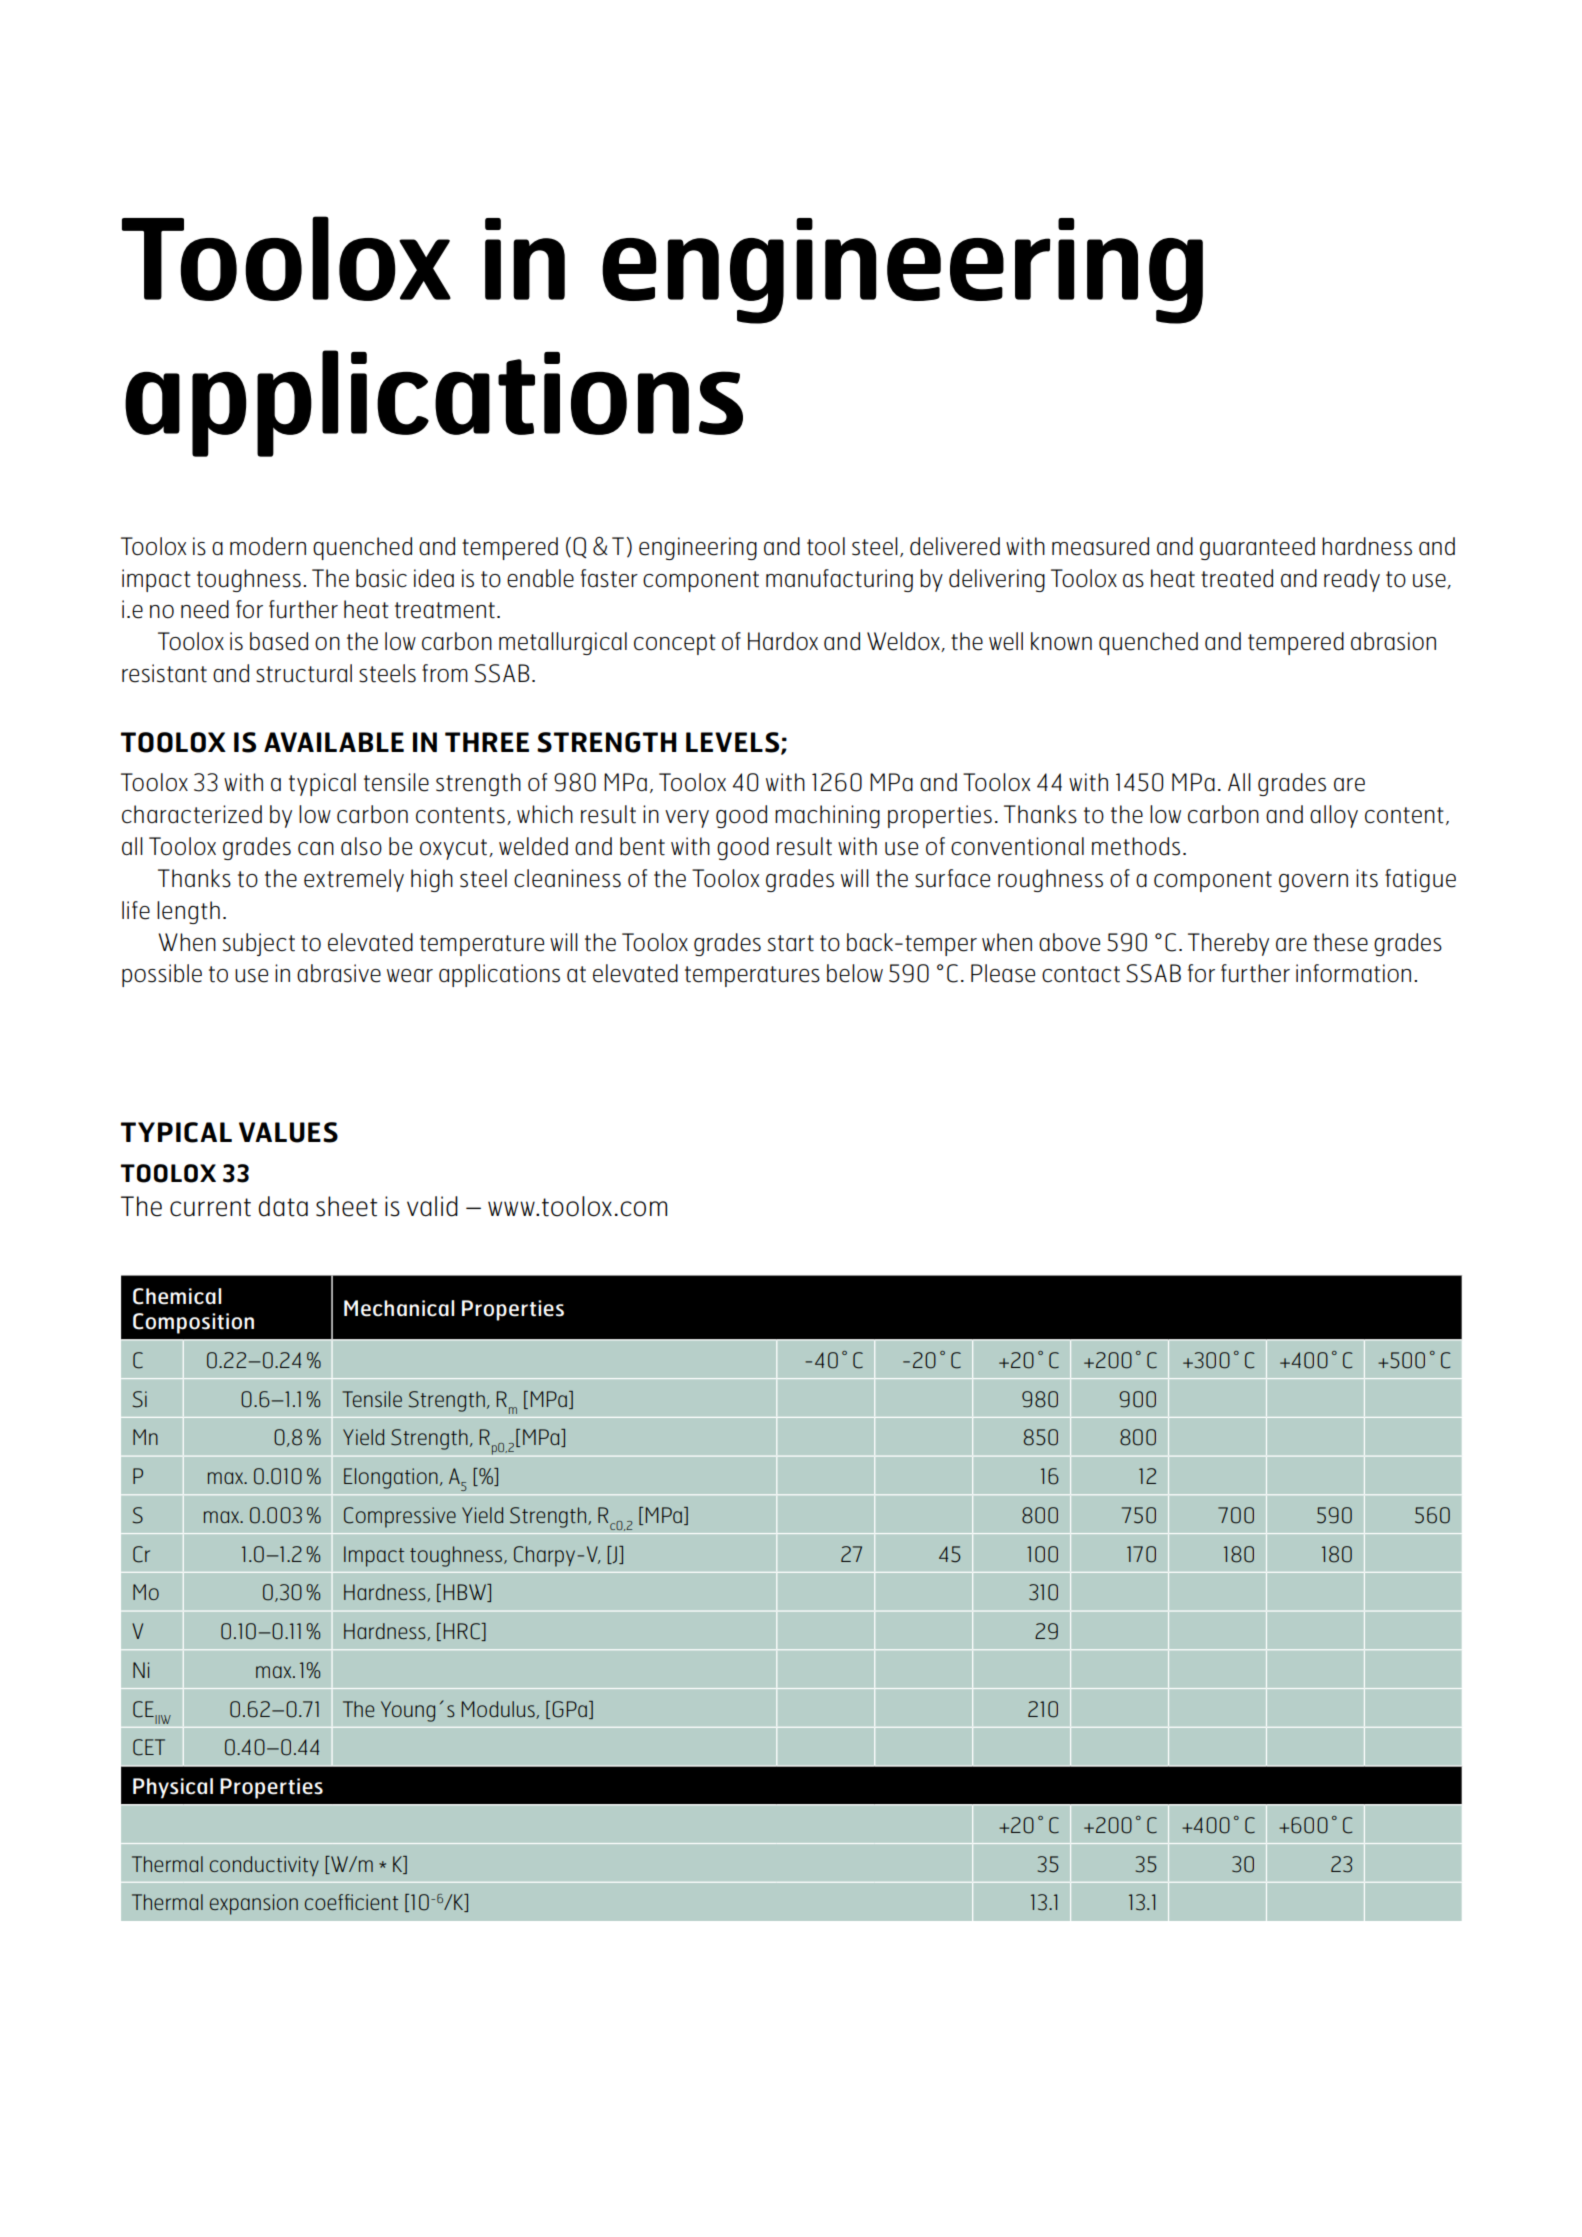 Image resolution: width=1582 pixels, height=2237 pixels. What do you see at coordinates (264, 1866) in the screenshot?
I see `conductivity` at bounding box center [264, 1866].
